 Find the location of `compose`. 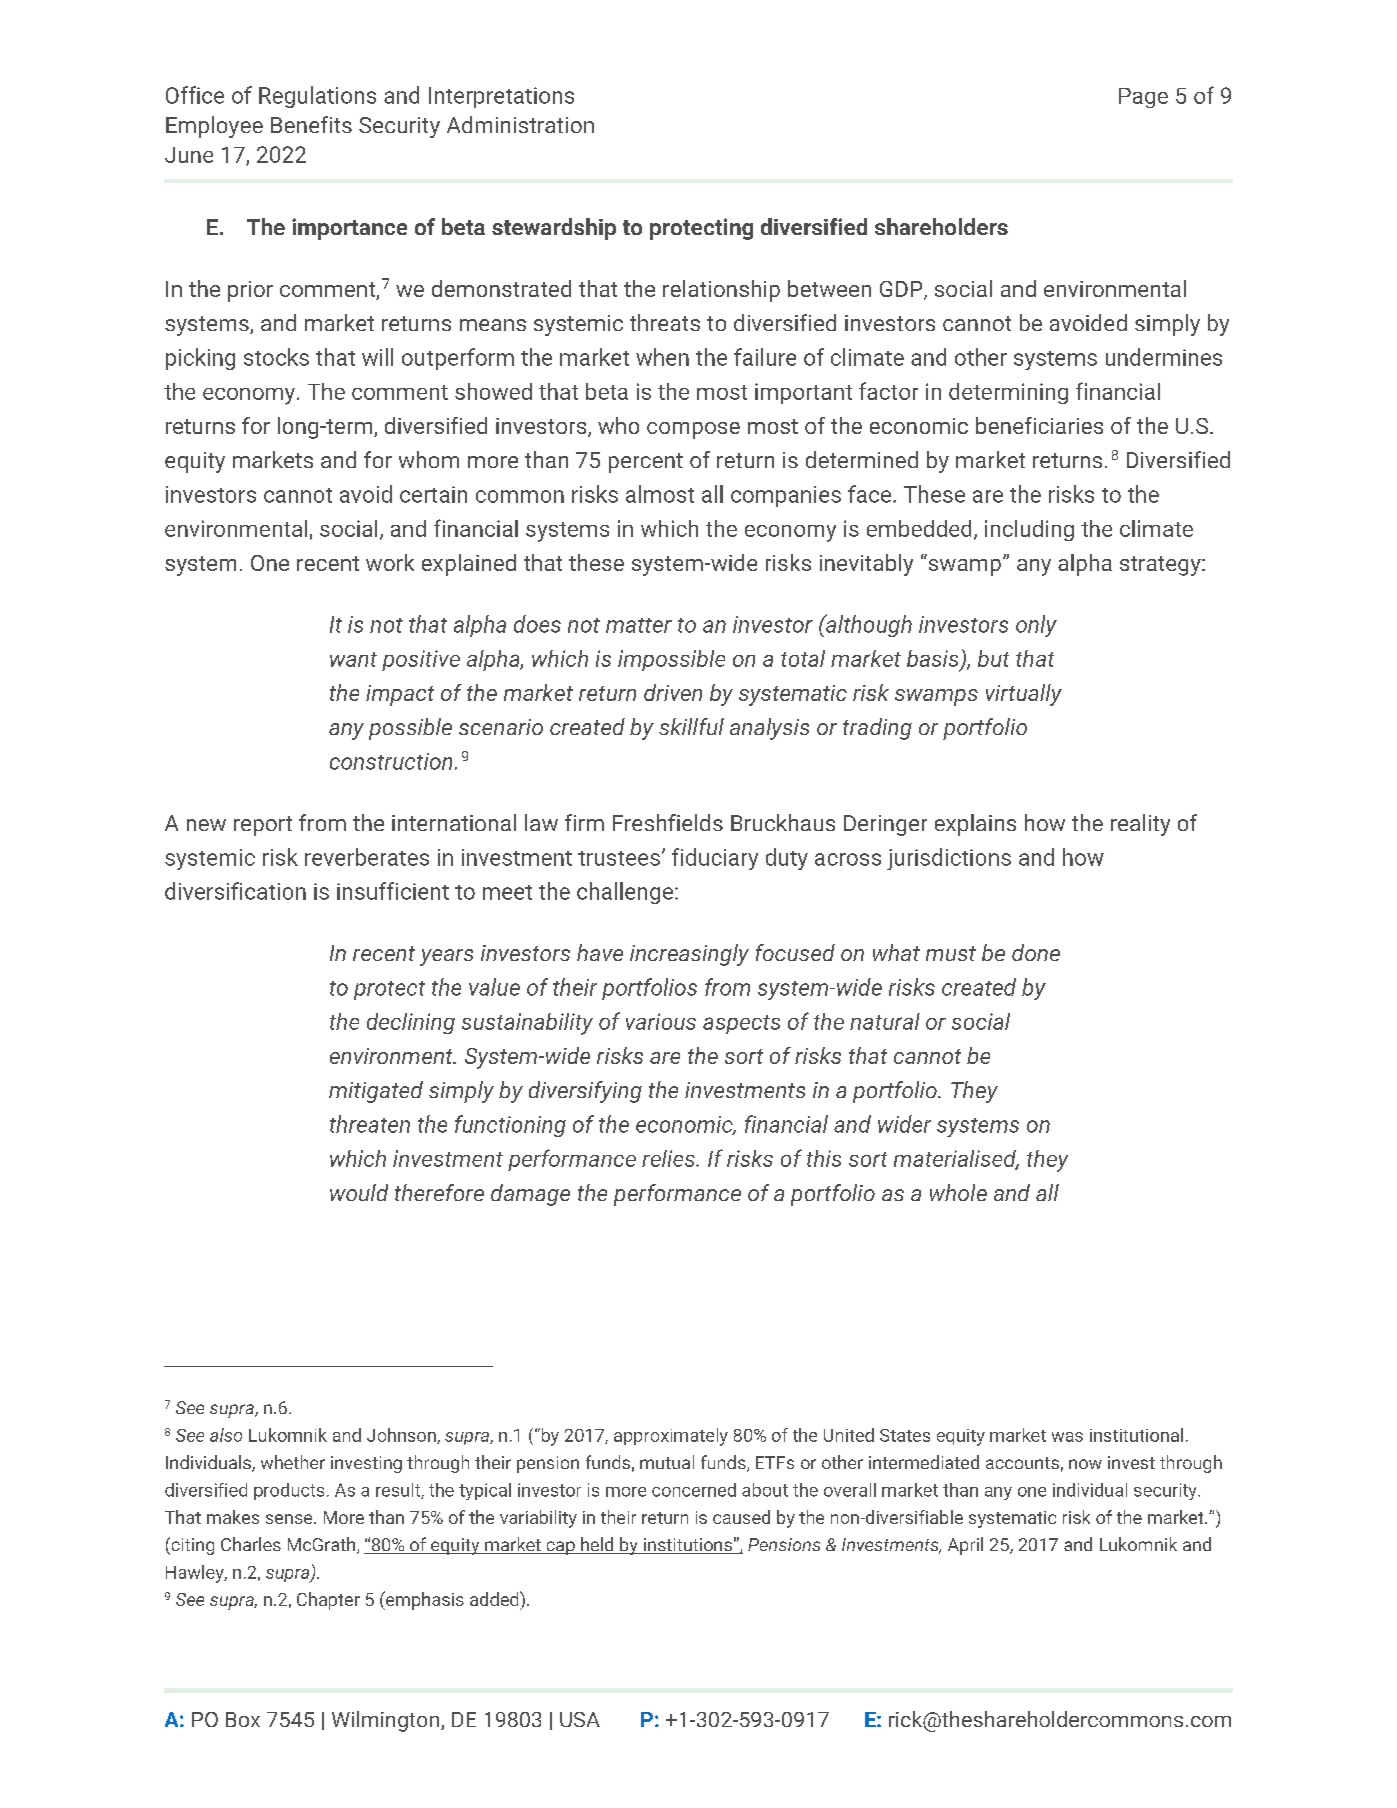

compose is located at coordinates (693, 430).
